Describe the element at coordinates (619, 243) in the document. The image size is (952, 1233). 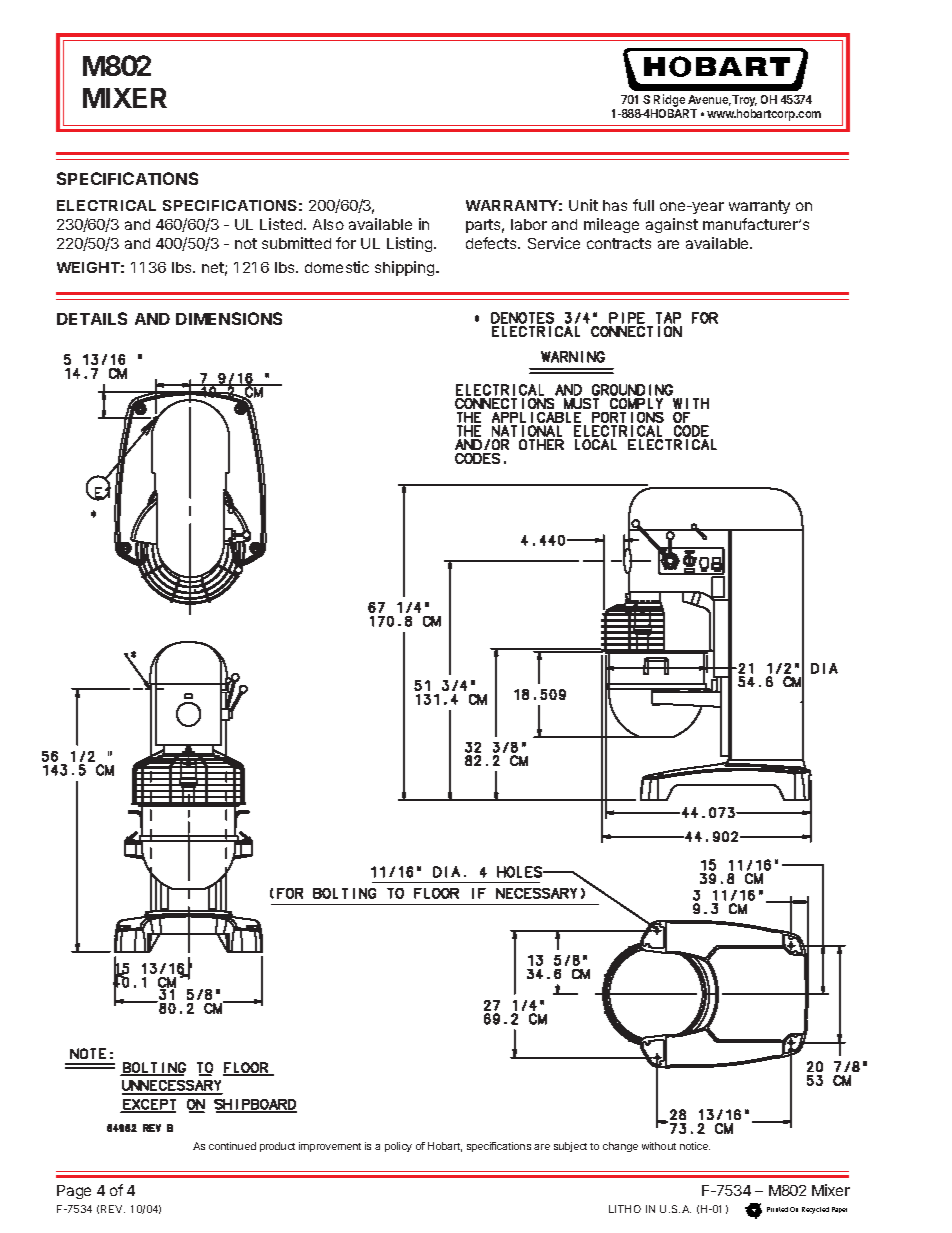
I see `contracts` at that location.
